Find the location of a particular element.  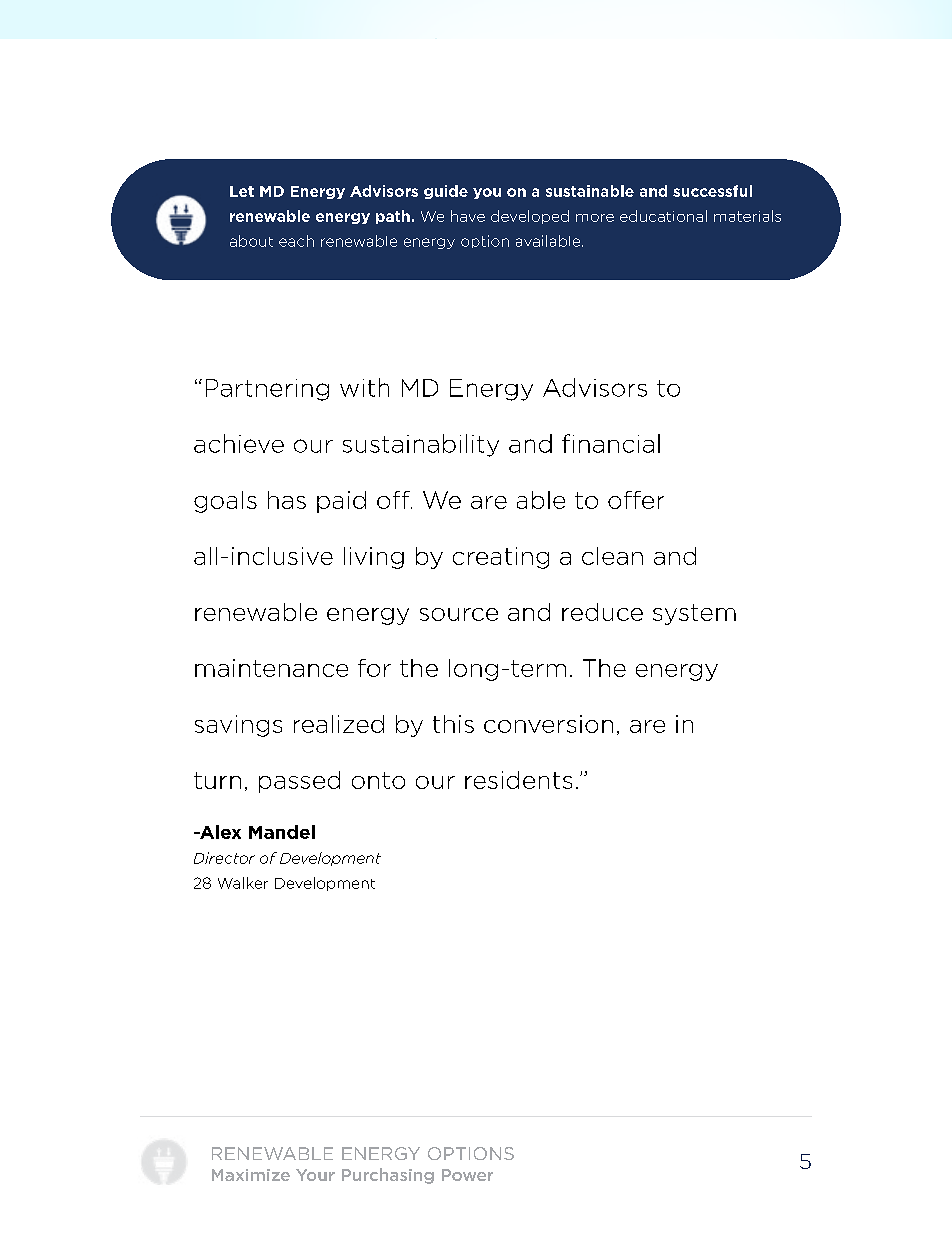

this is located at coordinates (453, 724).
